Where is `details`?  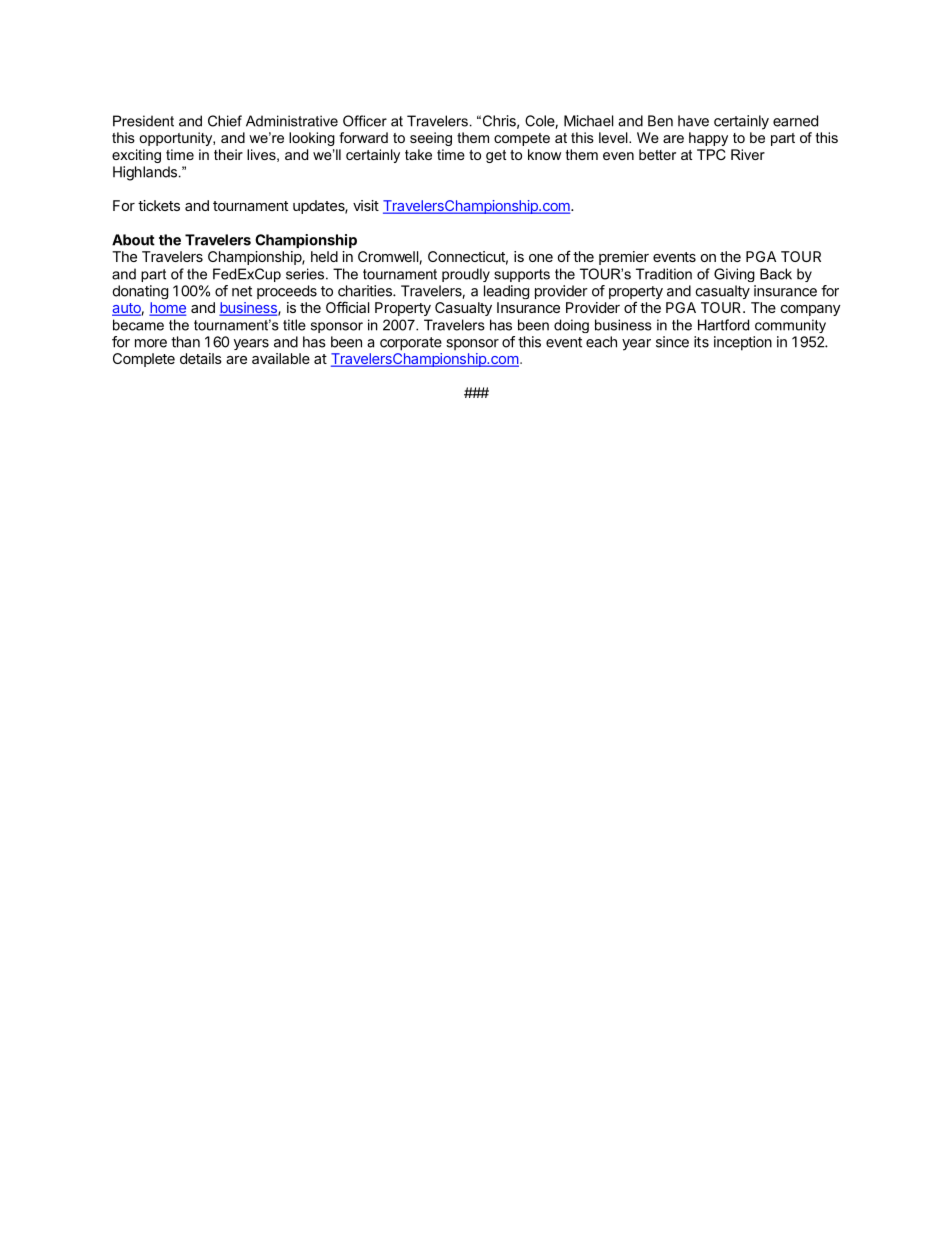 details is located at coordinates (201, 358).
